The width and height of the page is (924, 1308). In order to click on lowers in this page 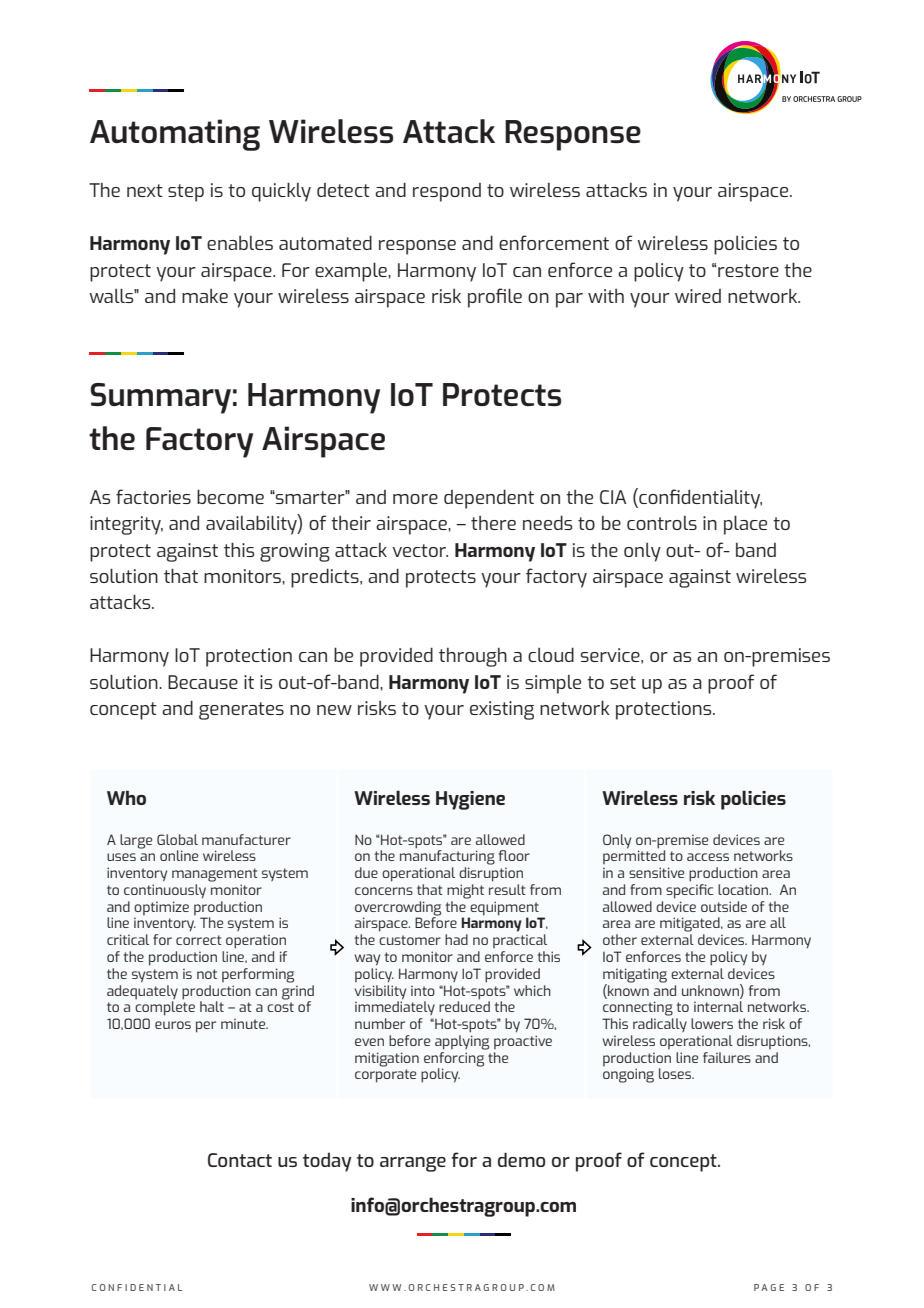, I will do `click(712, 1023)`.
